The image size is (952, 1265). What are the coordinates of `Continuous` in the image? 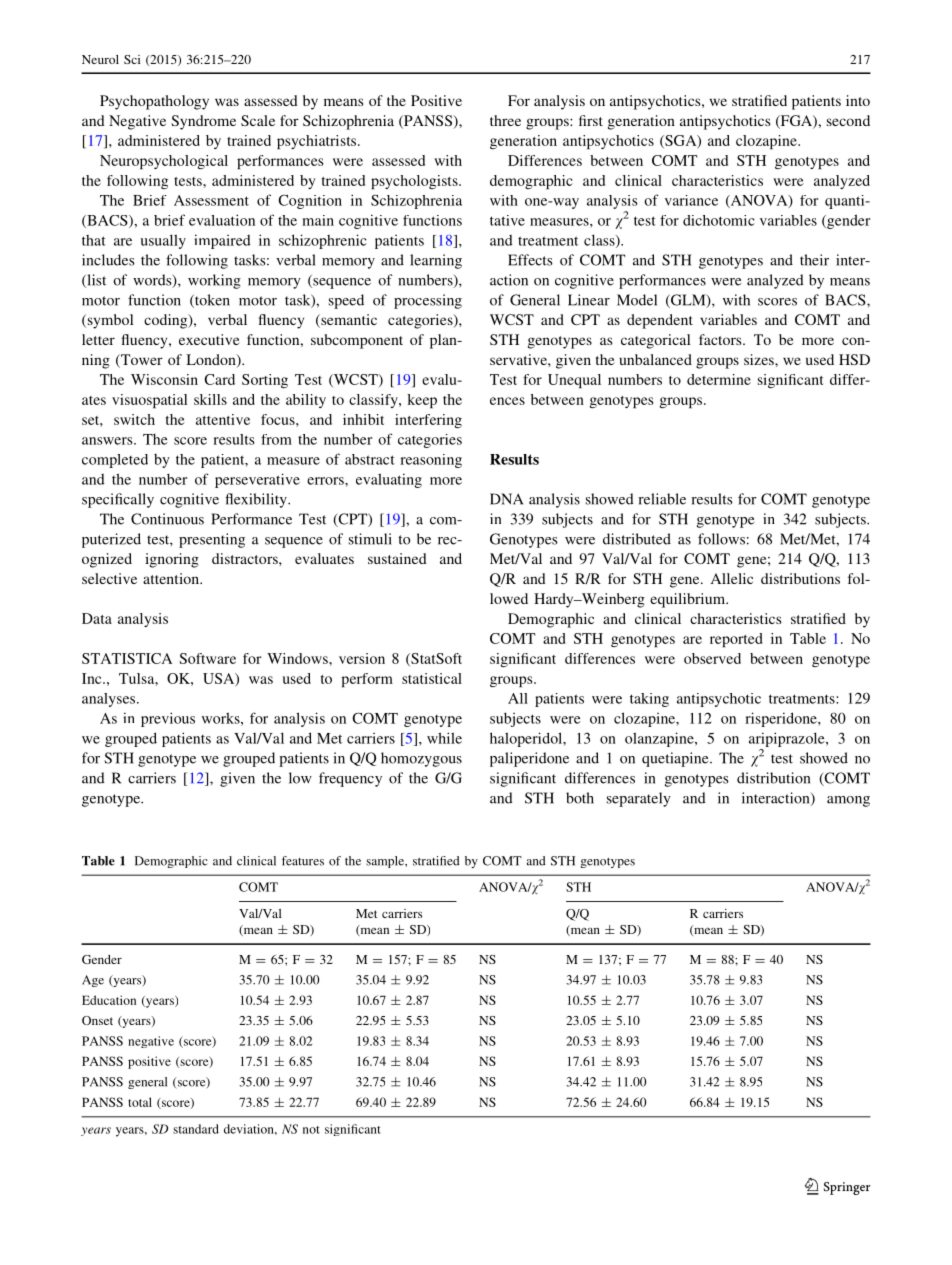 It's located at (167, 519).
